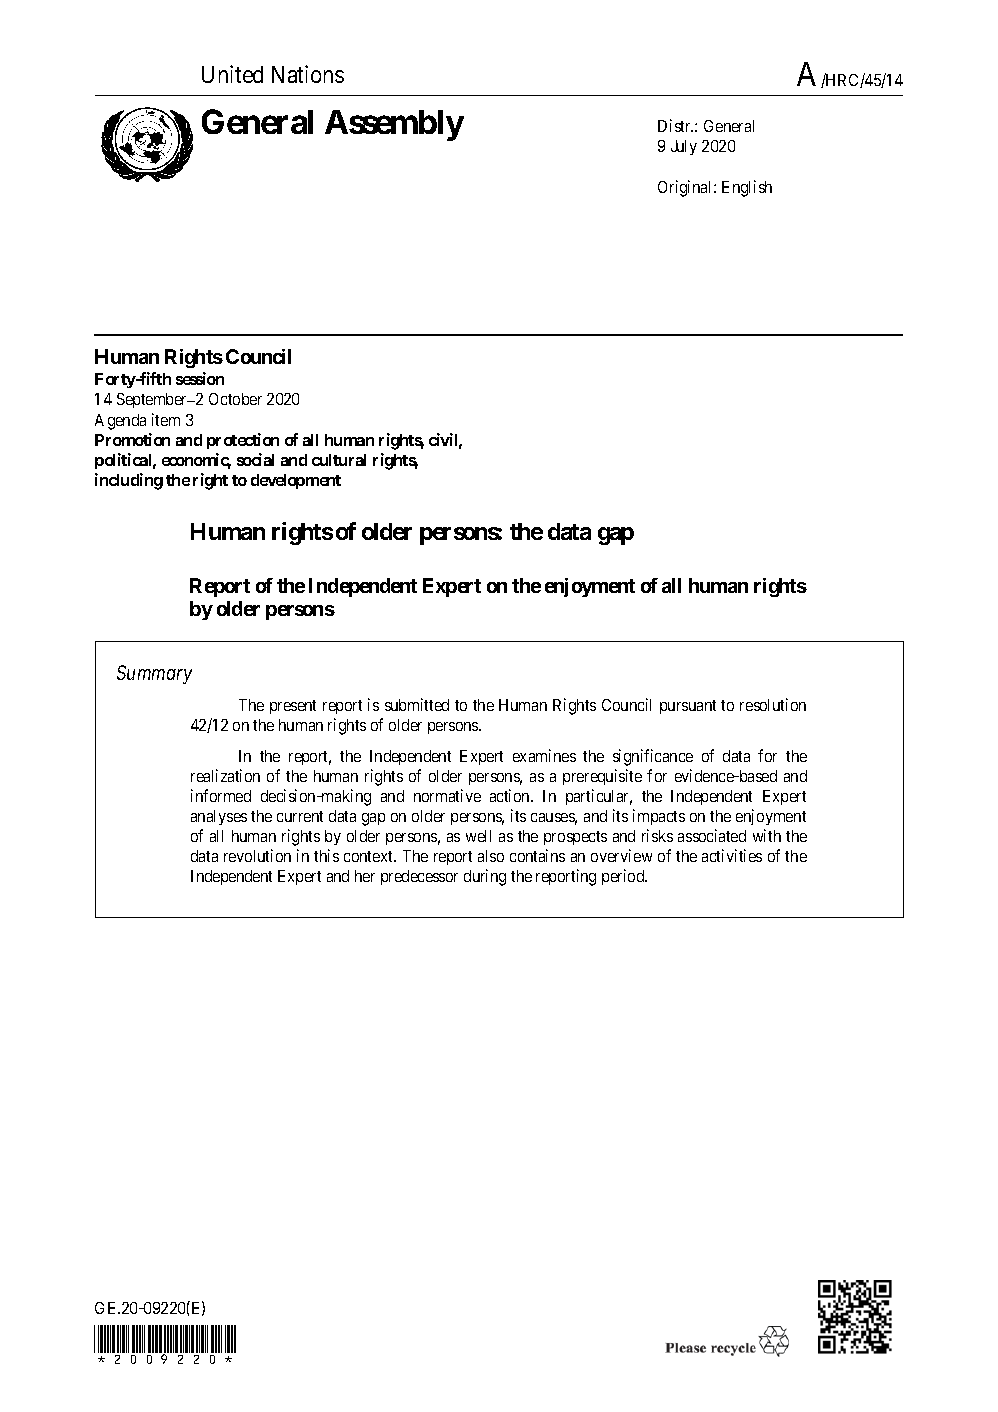 The image size is (998, 1412). I want to click on pursuant, so click(688, 707).
